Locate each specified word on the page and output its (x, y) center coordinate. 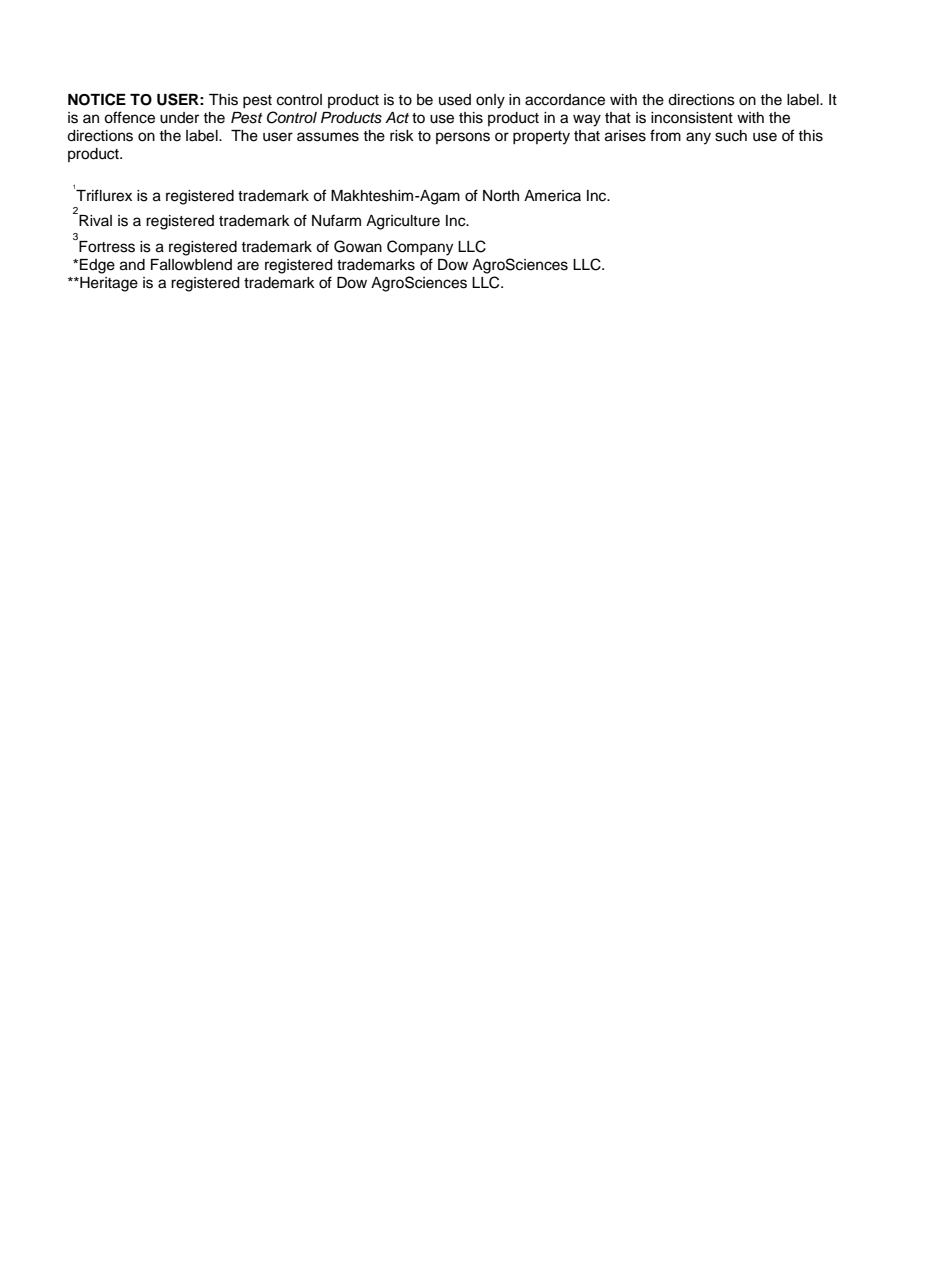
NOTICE (97, 99)
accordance (565, 100)
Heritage (108, 284)
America (552, 196)
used (455, 100)
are (248, 266)
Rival (94, 219)
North (501, 196)
